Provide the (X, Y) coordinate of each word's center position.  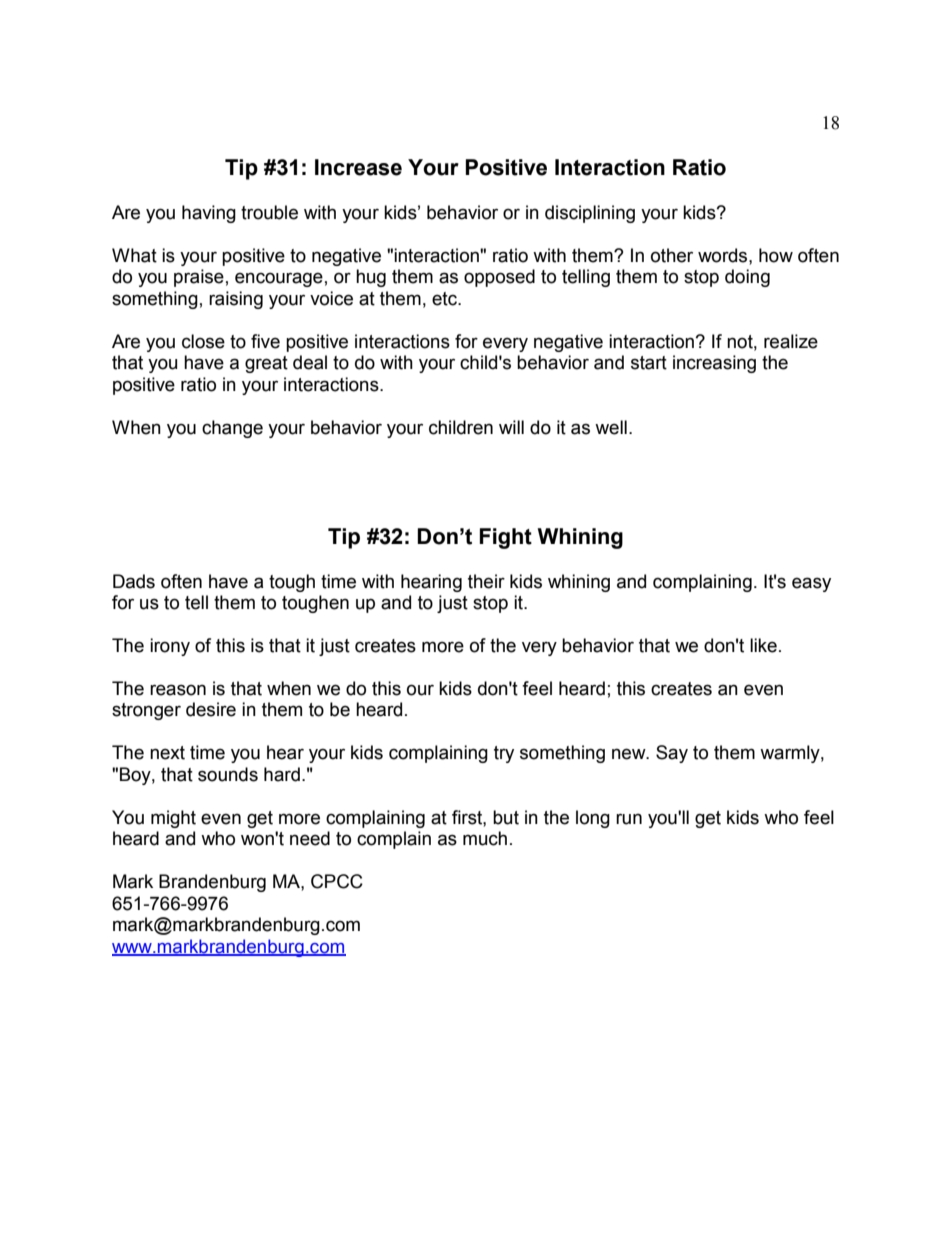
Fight (506, 538)
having (209, 214)
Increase (358, 167)
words (724, 255)
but (506, 817)
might (173, 819)
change (232, 429)
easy (811, 584)
